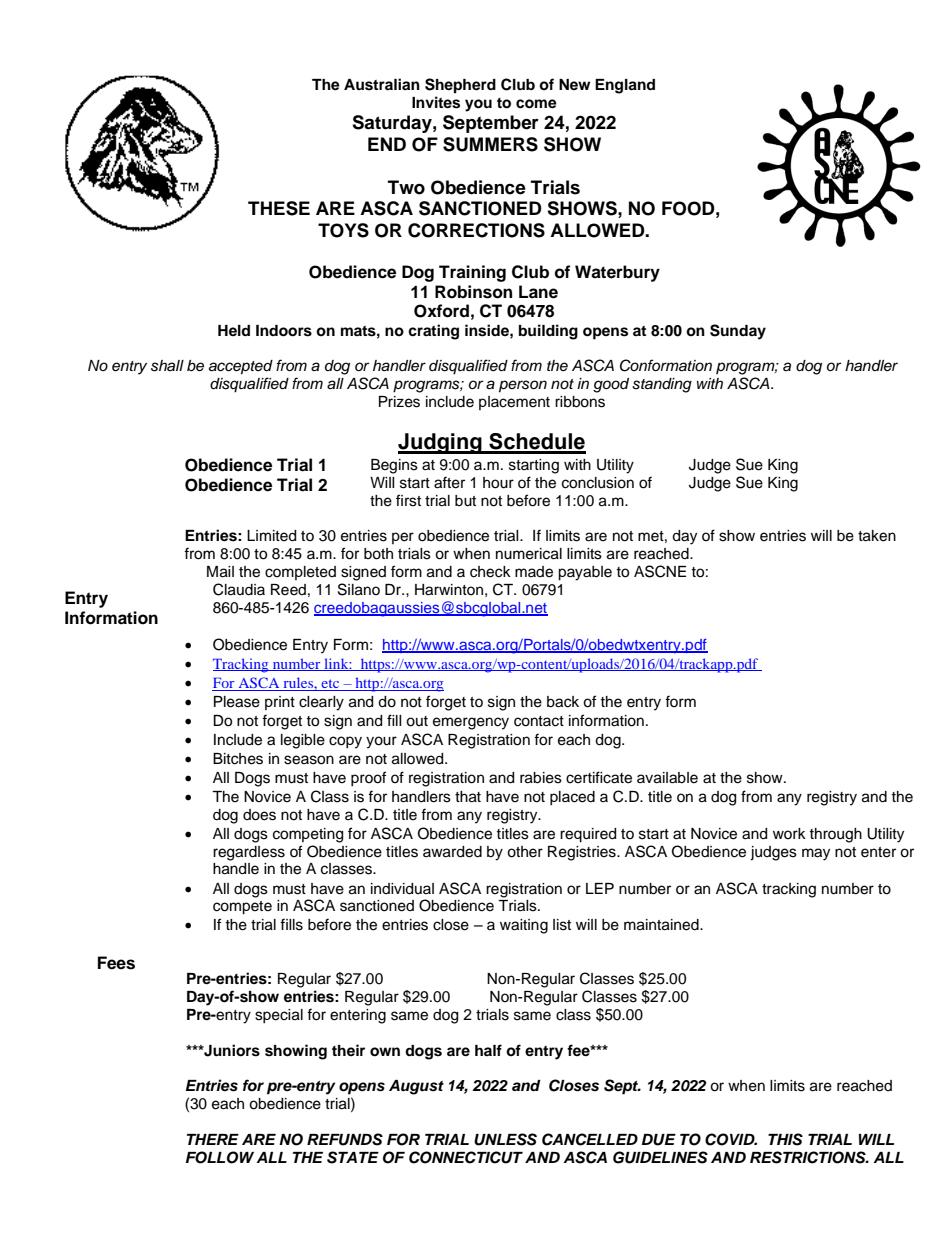 The width and height of the screenshot is (952, 1233). I want to click on THIS, so click(785, 1139).
